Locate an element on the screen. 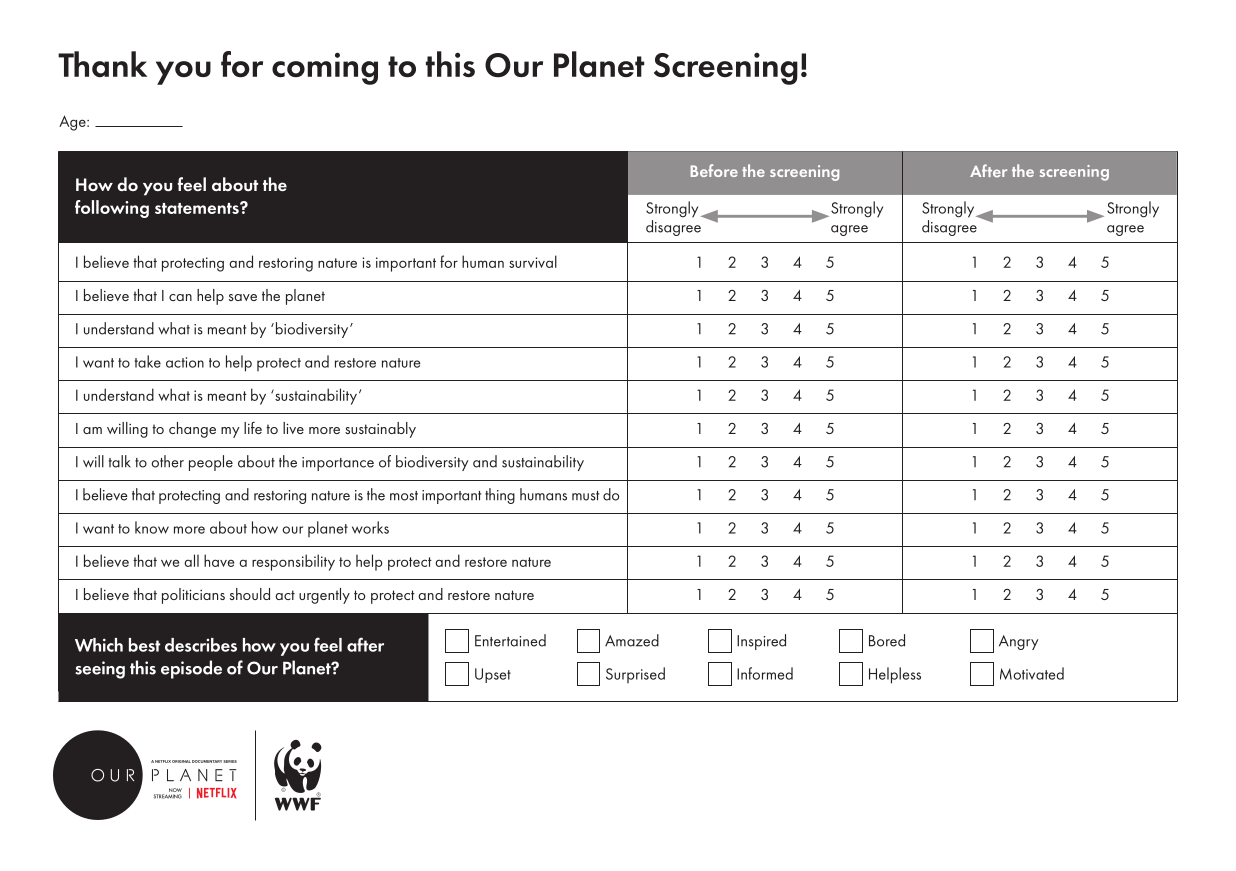  Before is located at coordinates (714, 170).
